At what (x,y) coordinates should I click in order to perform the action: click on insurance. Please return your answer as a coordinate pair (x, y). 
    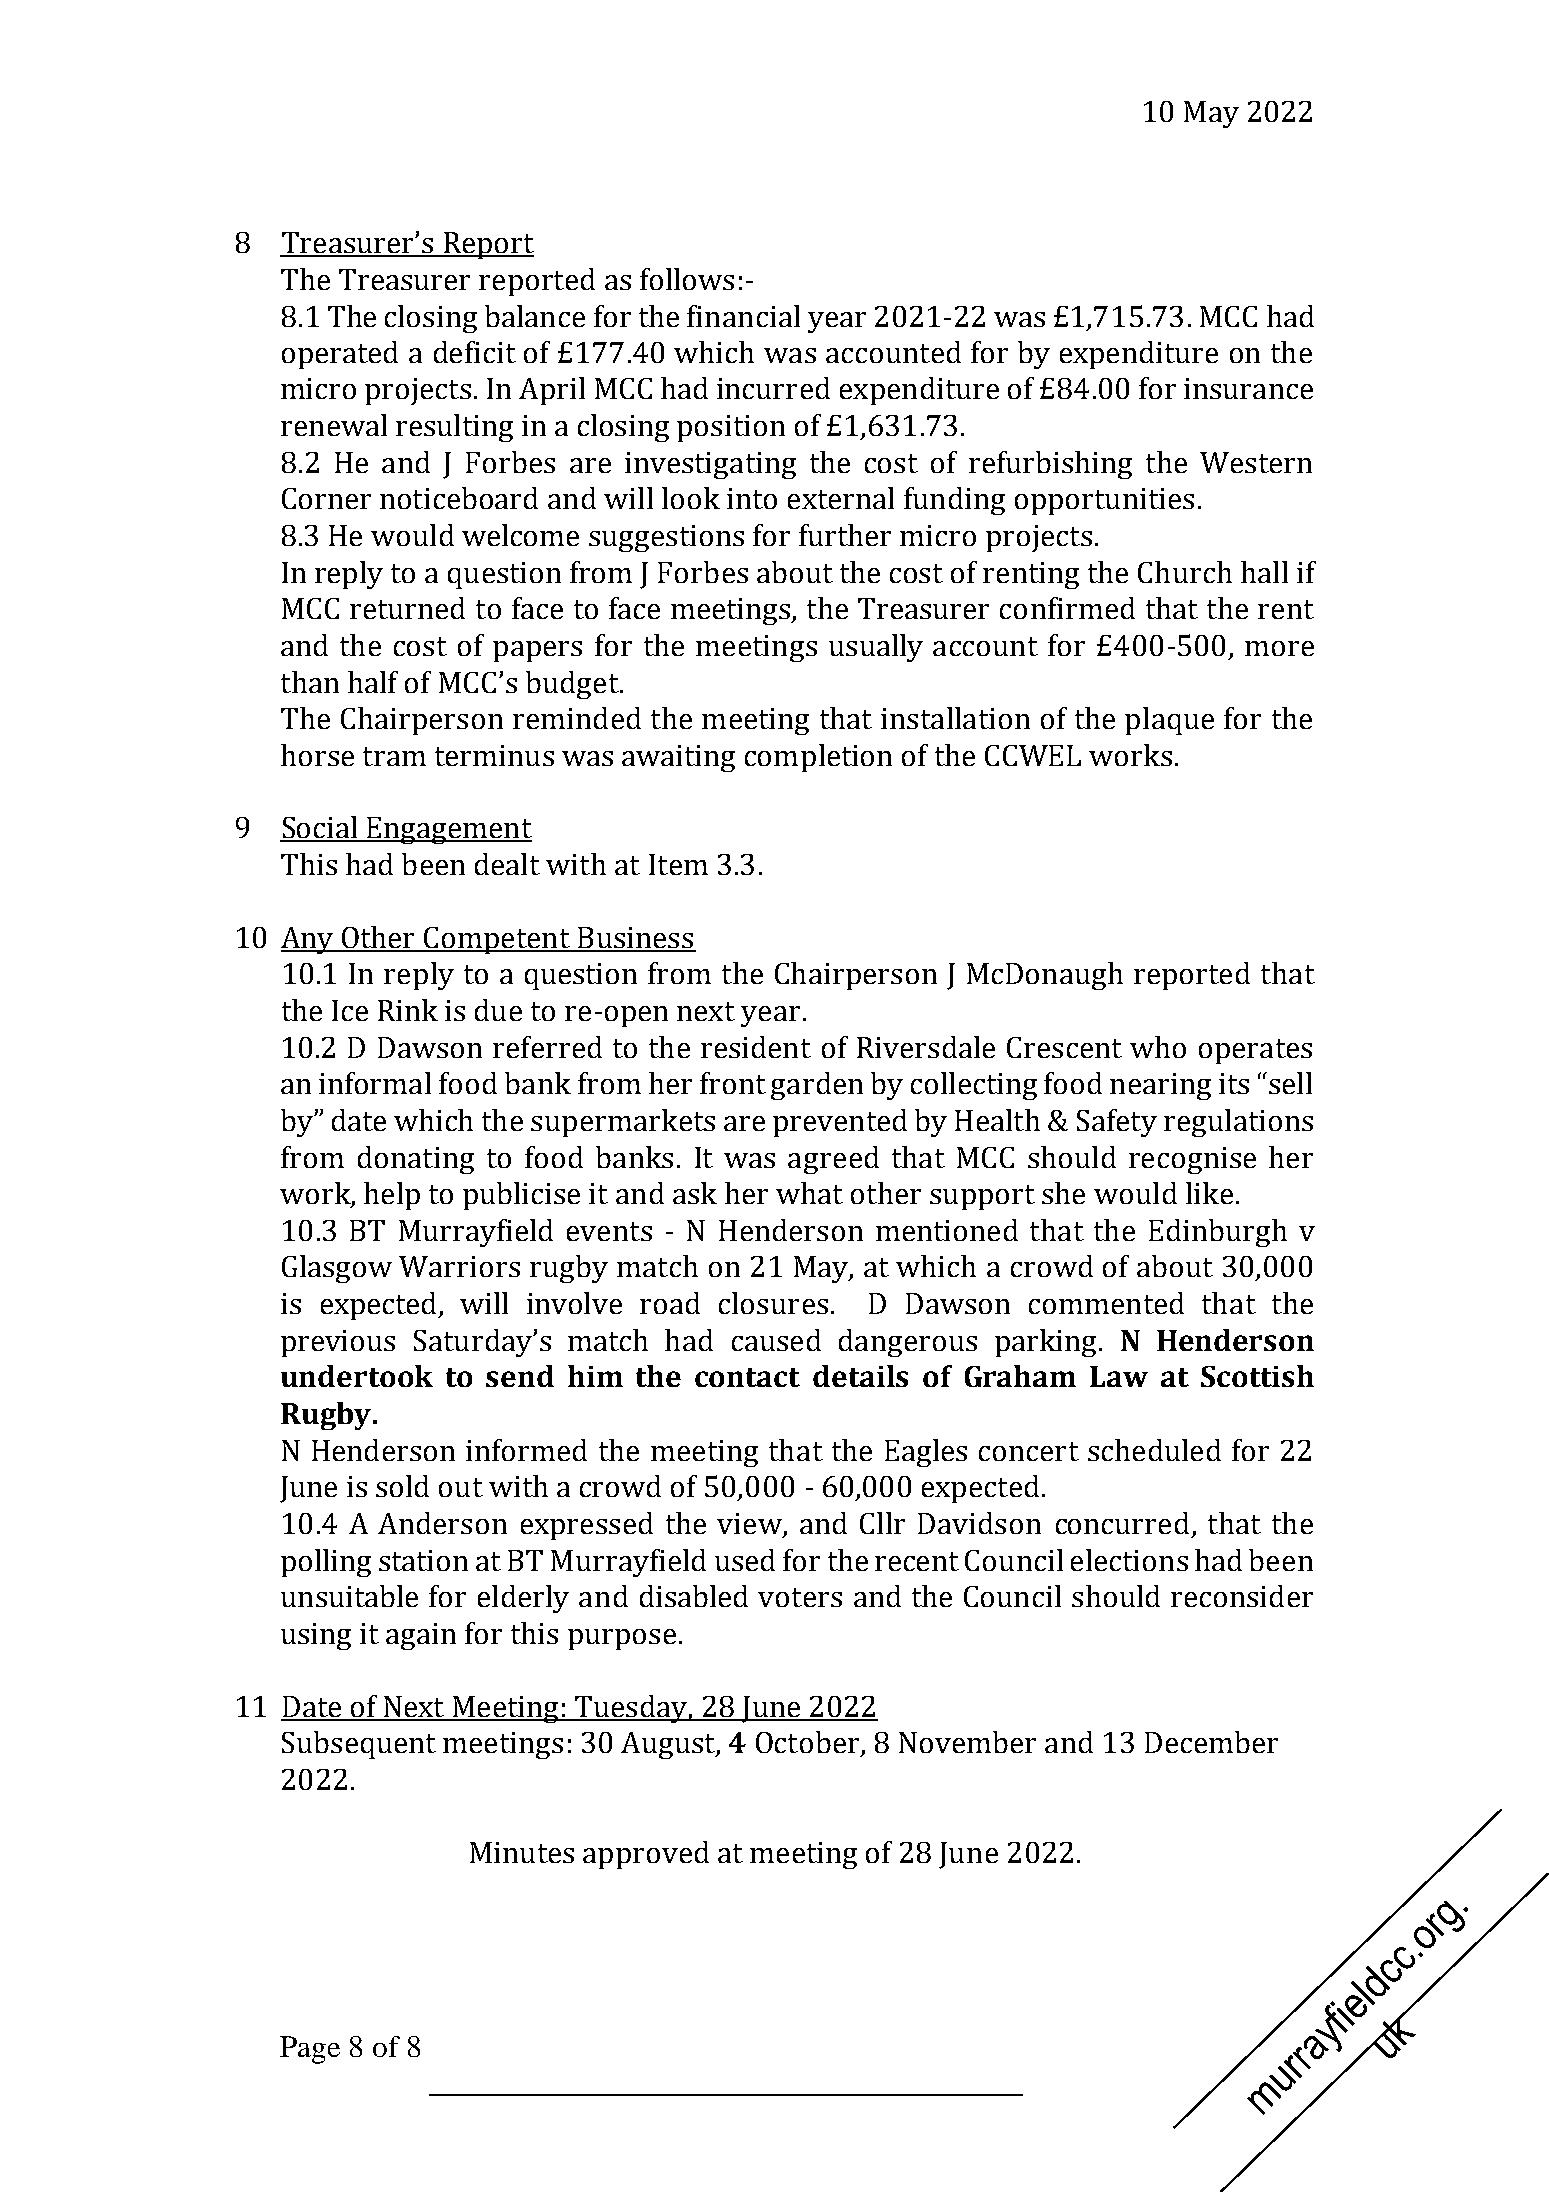
    Looking at the image, I should click on (1248, 388).
